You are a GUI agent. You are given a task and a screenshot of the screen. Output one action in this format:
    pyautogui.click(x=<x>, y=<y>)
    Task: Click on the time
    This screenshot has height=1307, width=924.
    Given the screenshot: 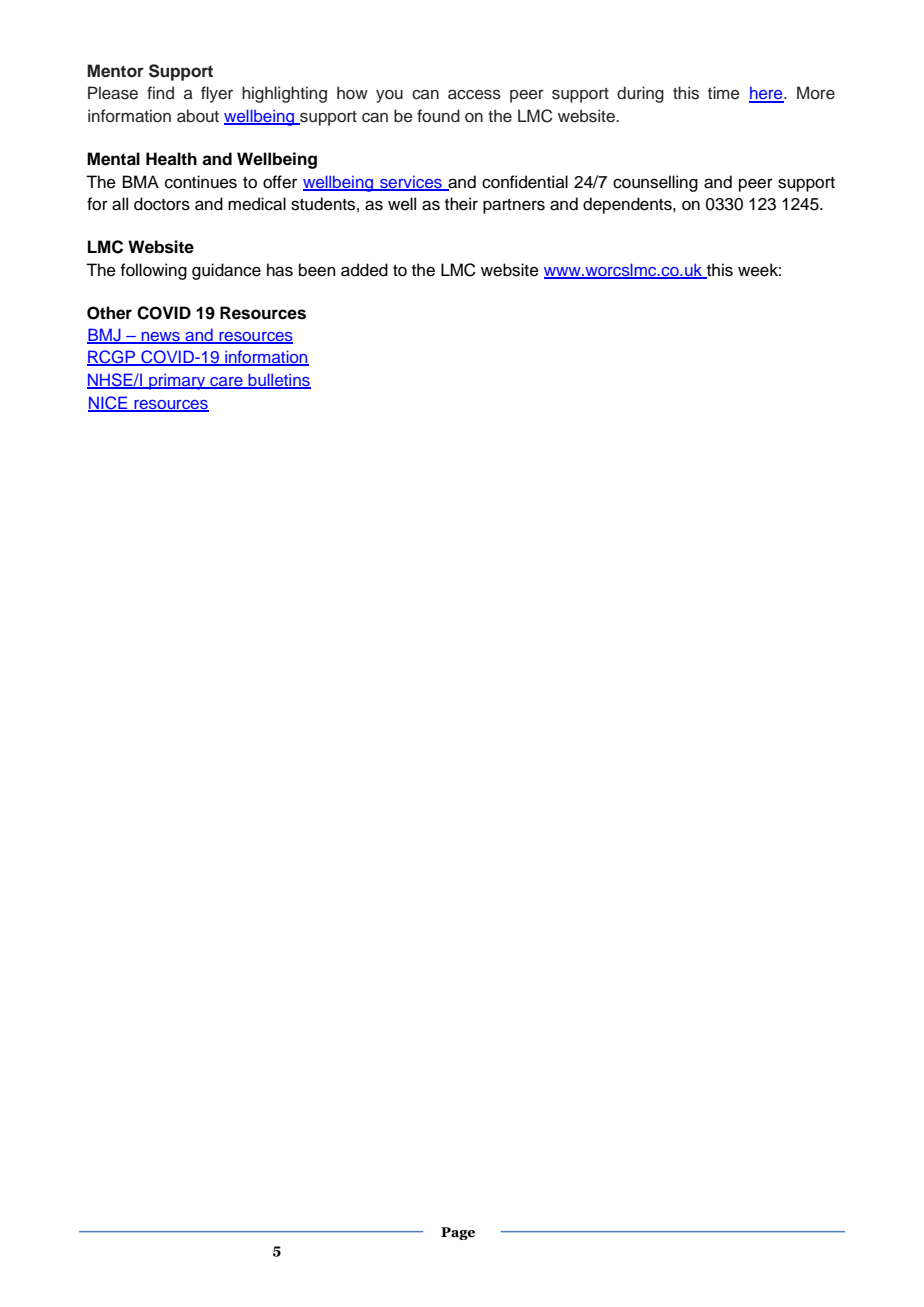 What is the action you would take?
    pyautogui.click(x=724, y=92)
